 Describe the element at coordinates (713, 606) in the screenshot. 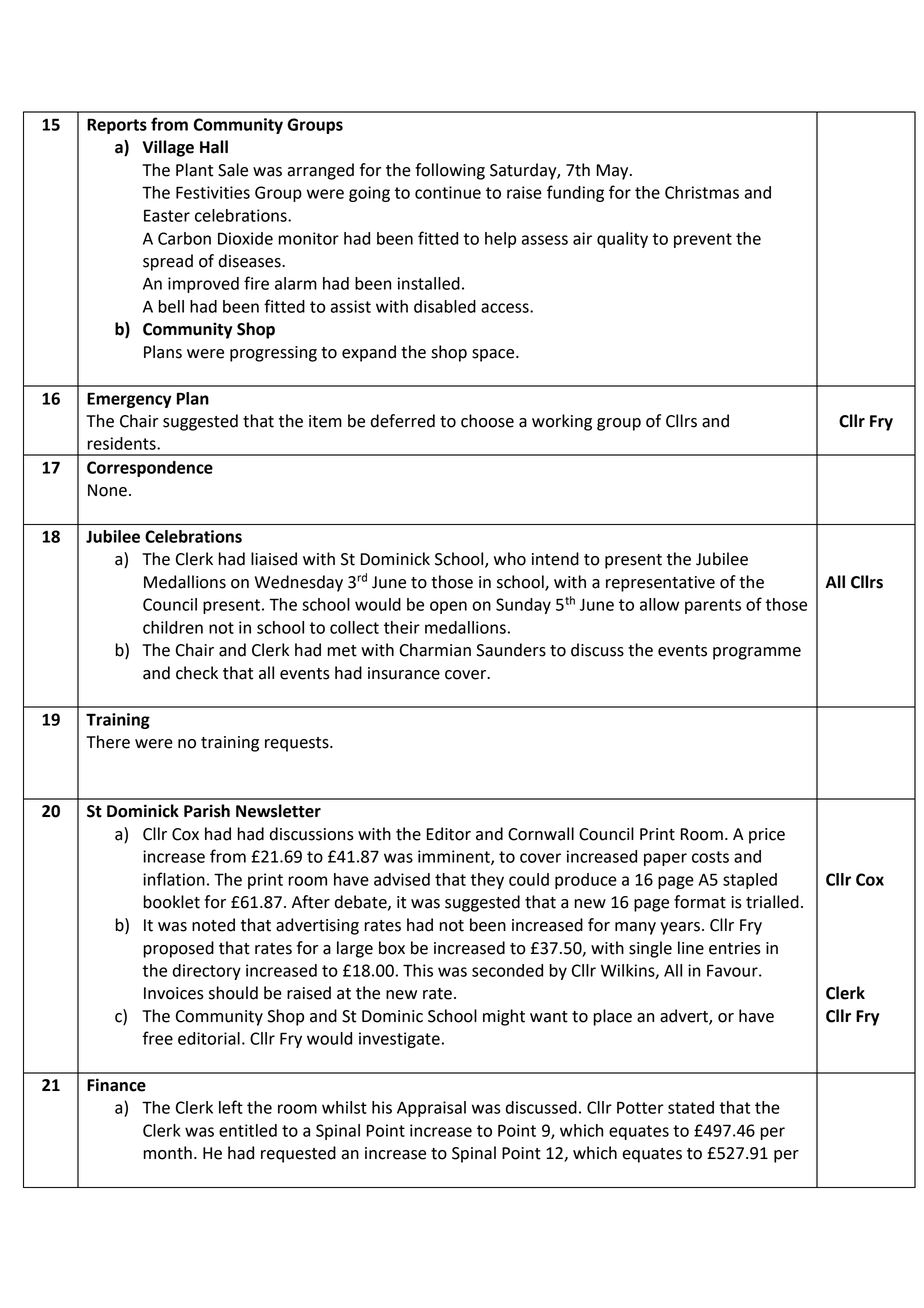

I see `parents` at that location.
